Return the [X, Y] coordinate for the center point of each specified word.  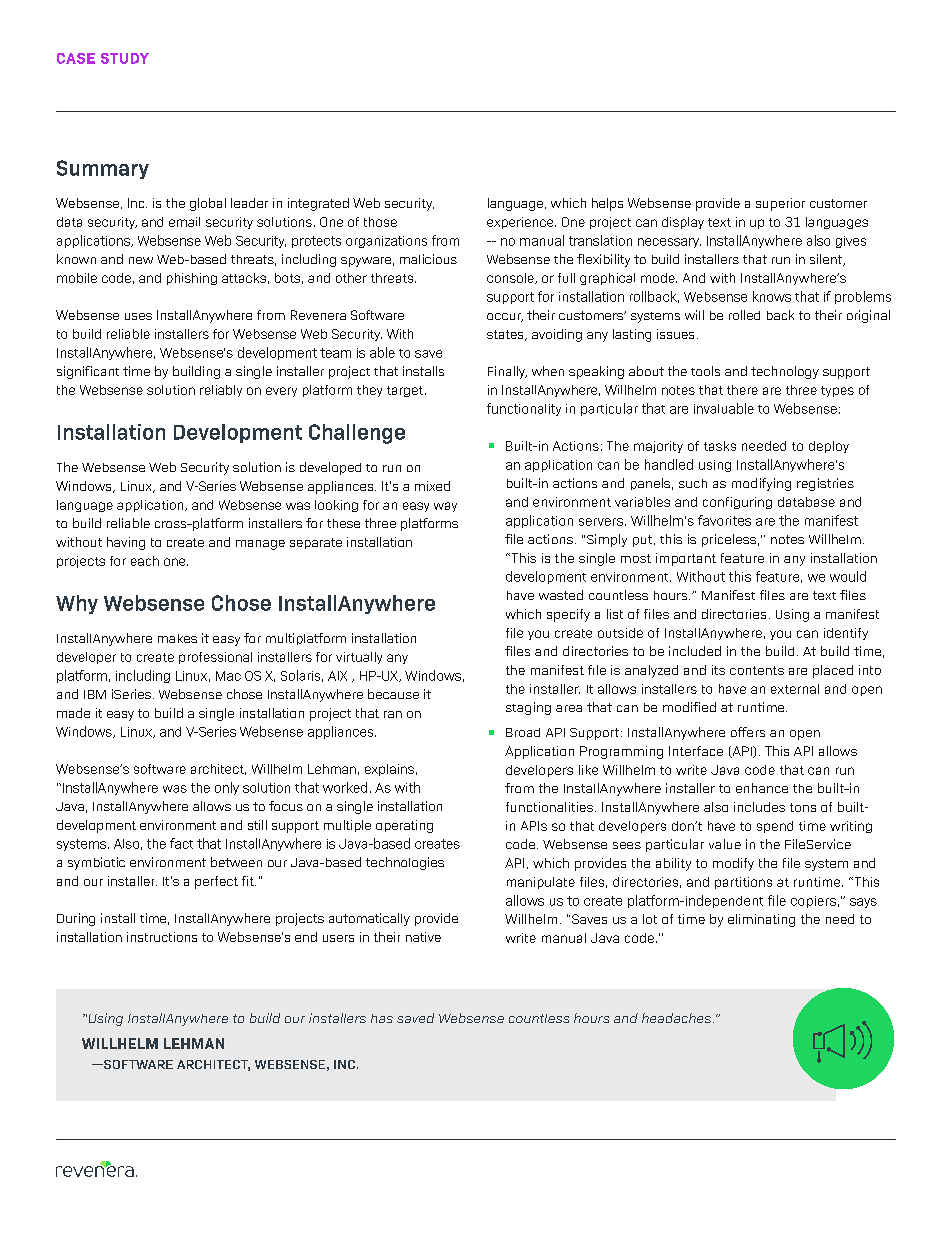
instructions [162, 937]
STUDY [125, 58]
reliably [221, 391]
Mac [228, 676]
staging [528, 708]
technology [785, 372]
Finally [507, 372]
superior [780, 204]
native [423, 937]
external [795, 689]
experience [521, 223]
